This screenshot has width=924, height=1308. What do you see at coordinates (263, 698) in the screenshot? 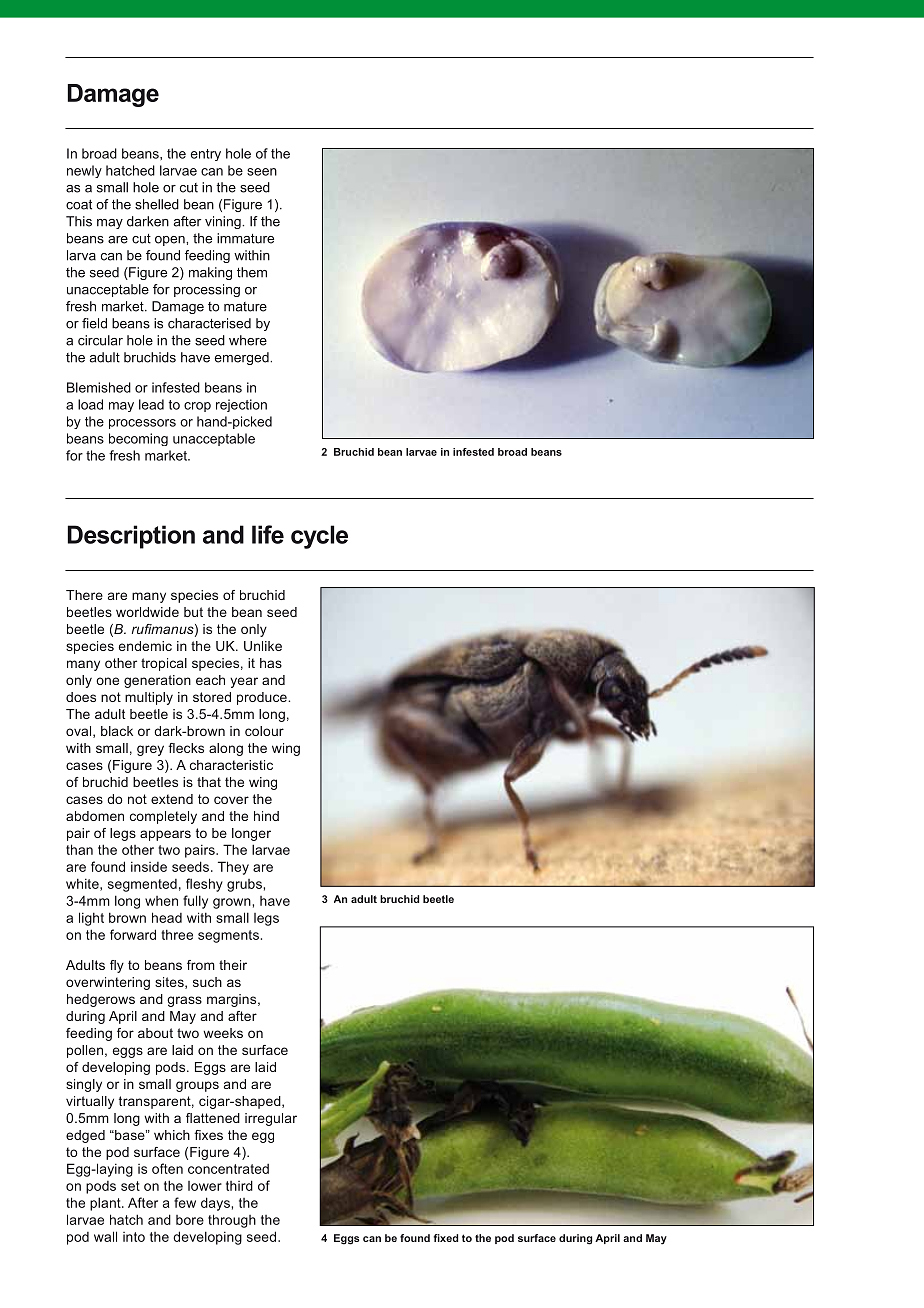
I see `produce` at bounding box center [263, 698].
